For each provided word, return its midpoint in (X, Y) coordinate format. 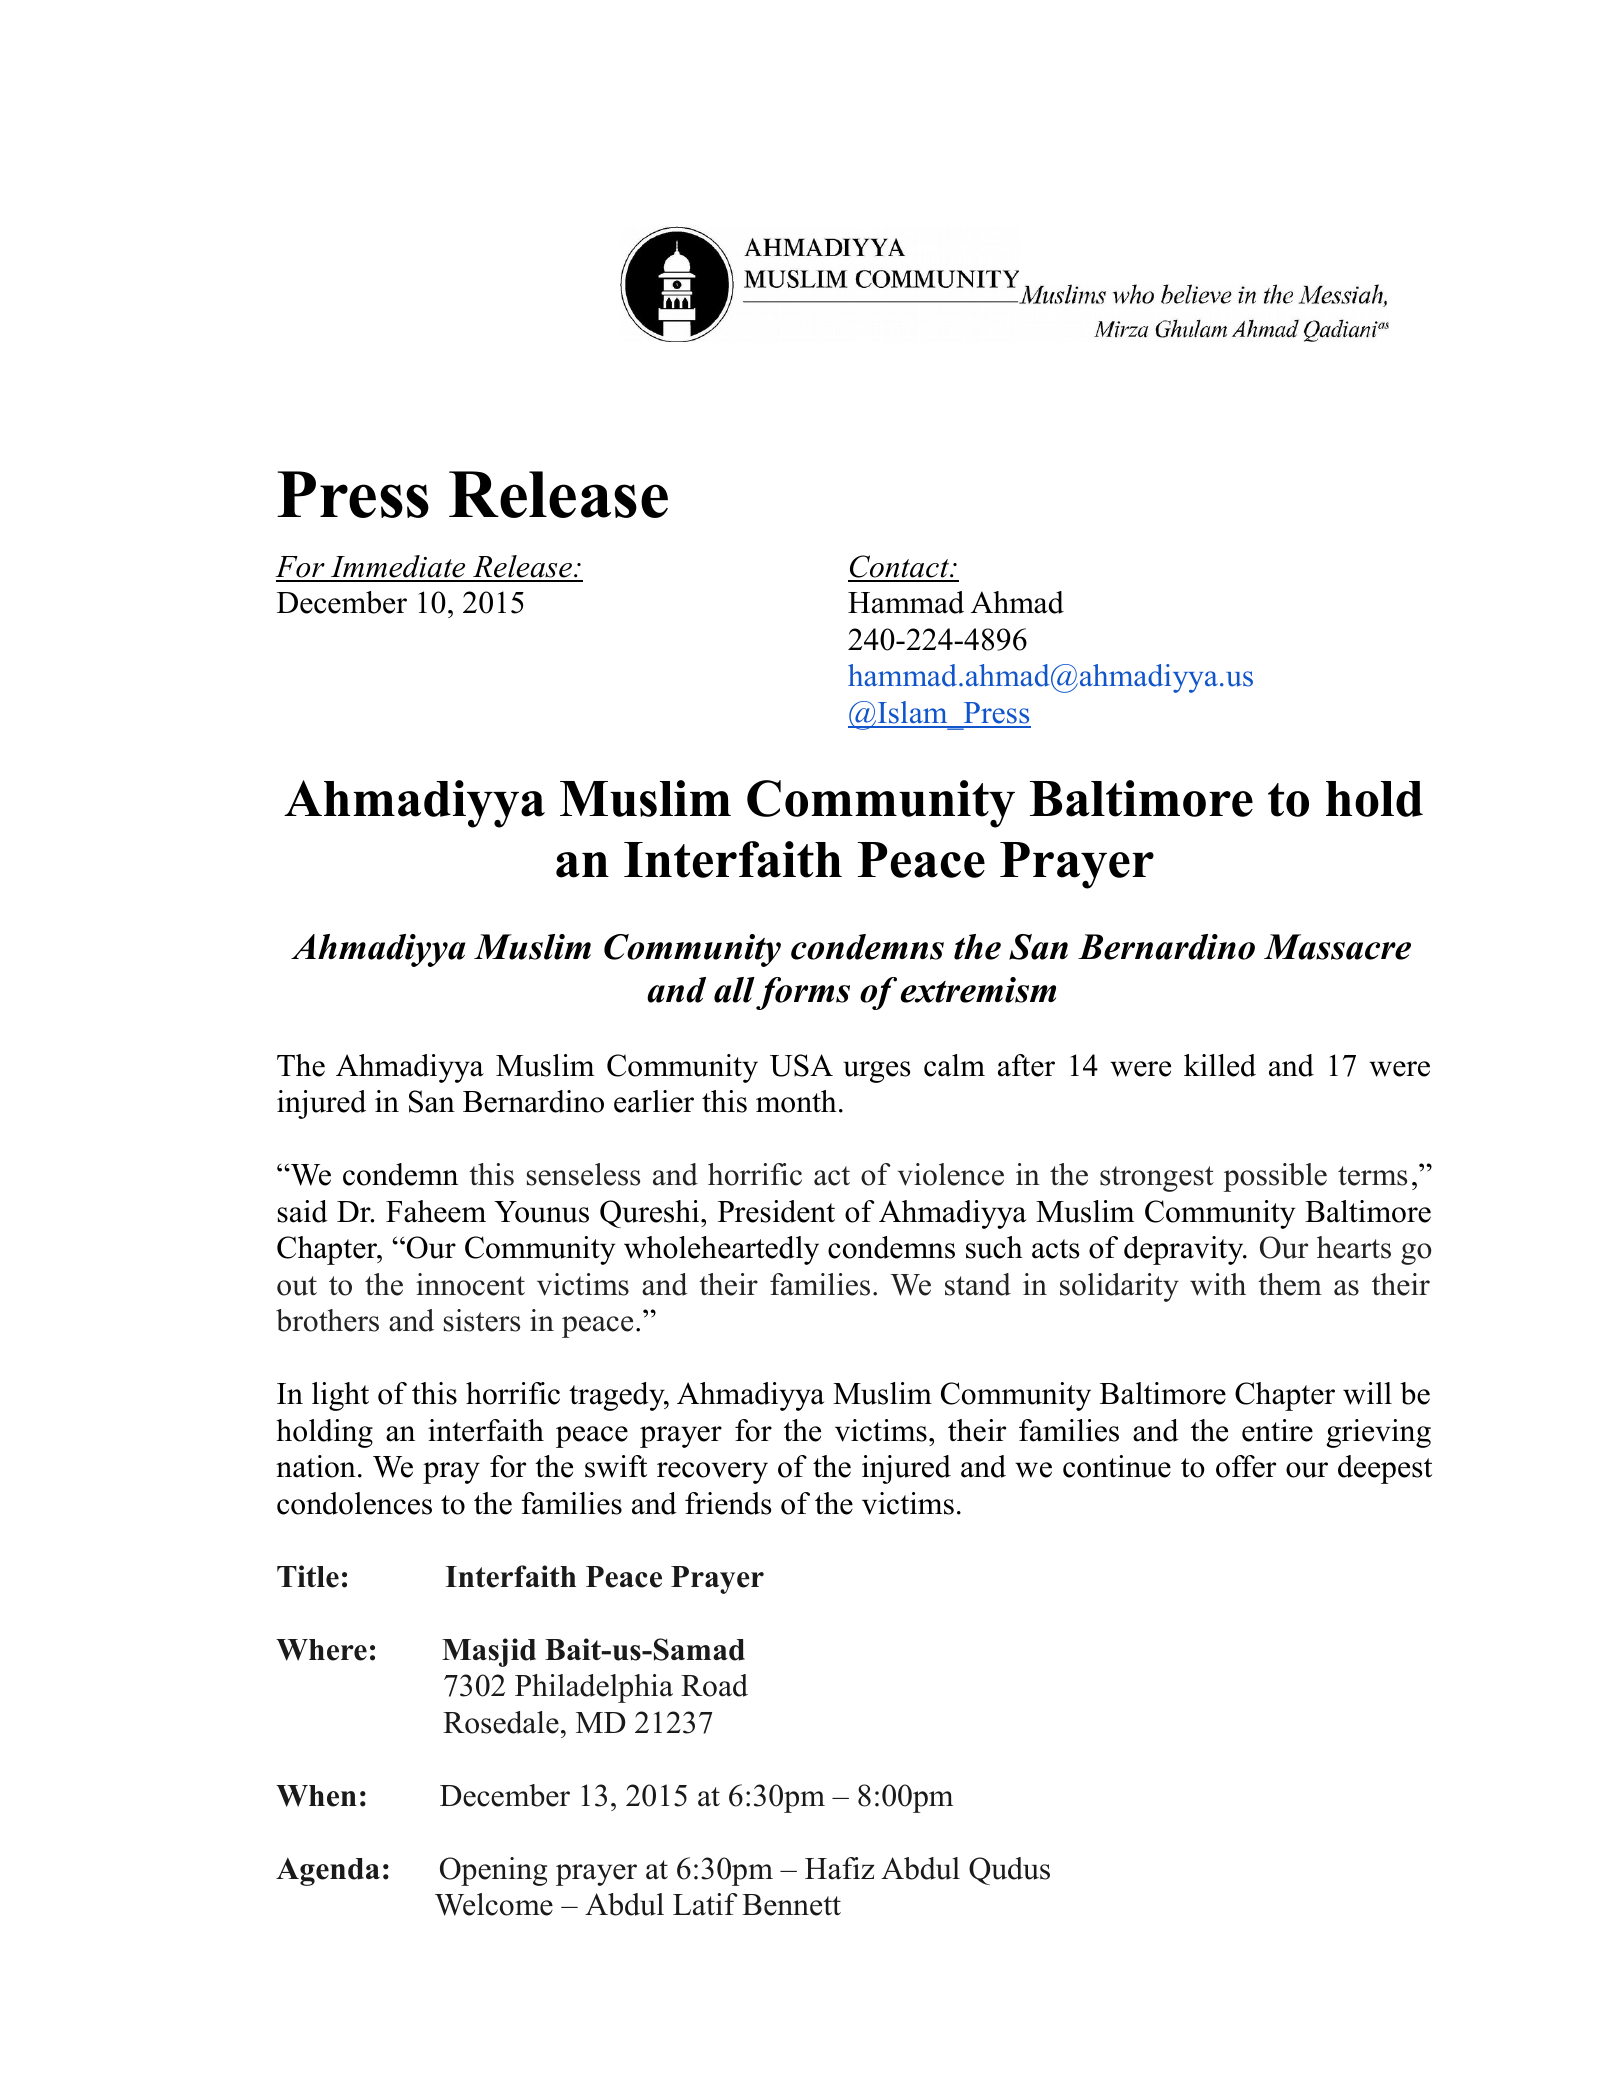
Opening (493, 1871)
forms (803, 993)
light (340, 1396)
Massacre (1337, 947)
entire (1277, 1430)
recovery (712, 1473)
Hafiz (839, 1868)
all (734, 990)
